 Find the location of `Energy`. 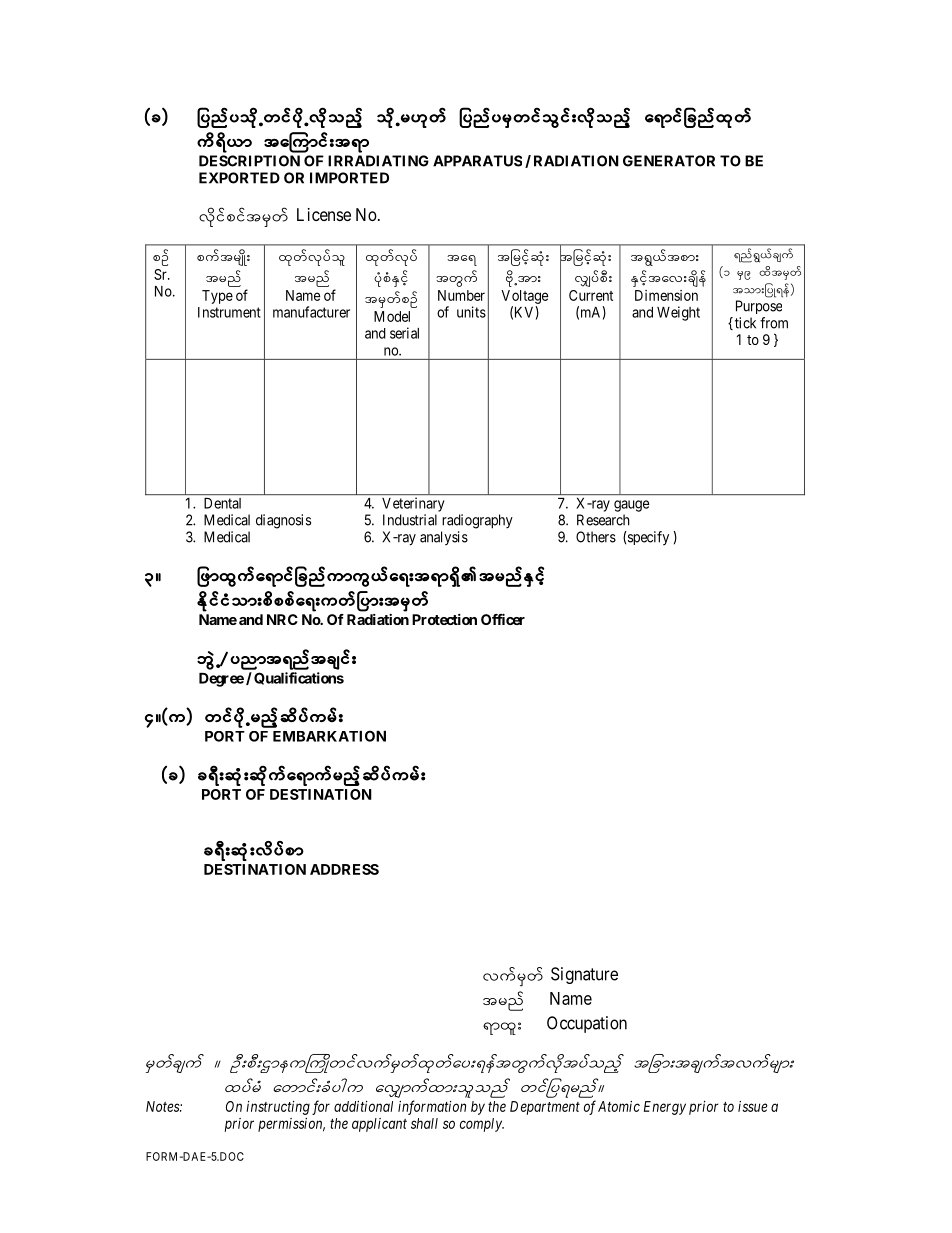

Energy is located at coordinates (665, 1108).
